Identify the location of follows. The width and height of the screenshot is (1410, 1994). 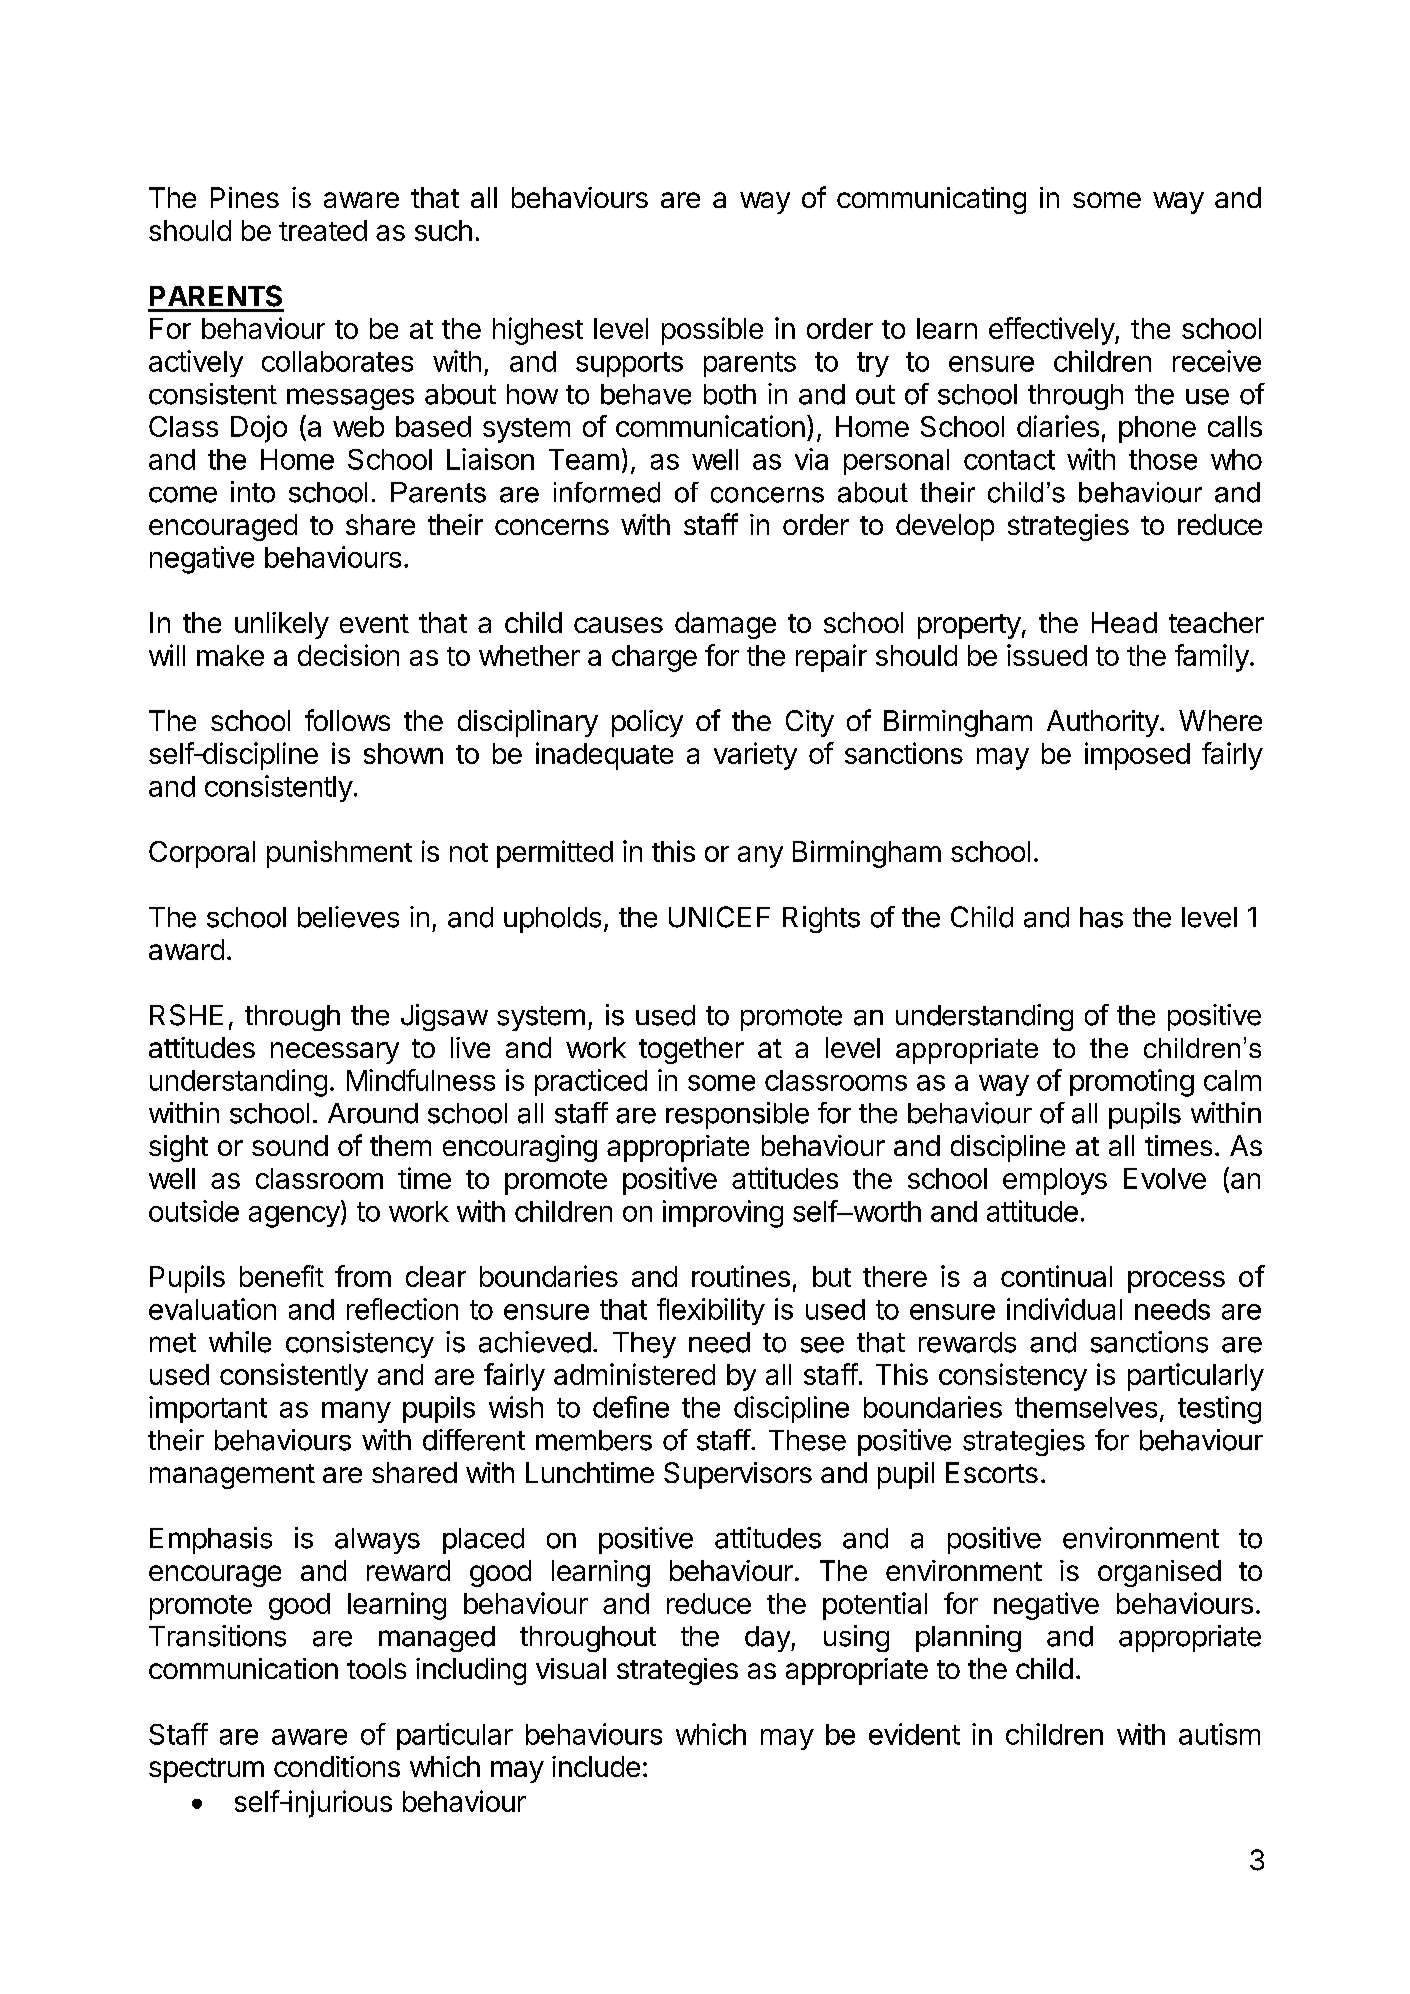
(347, 720).
